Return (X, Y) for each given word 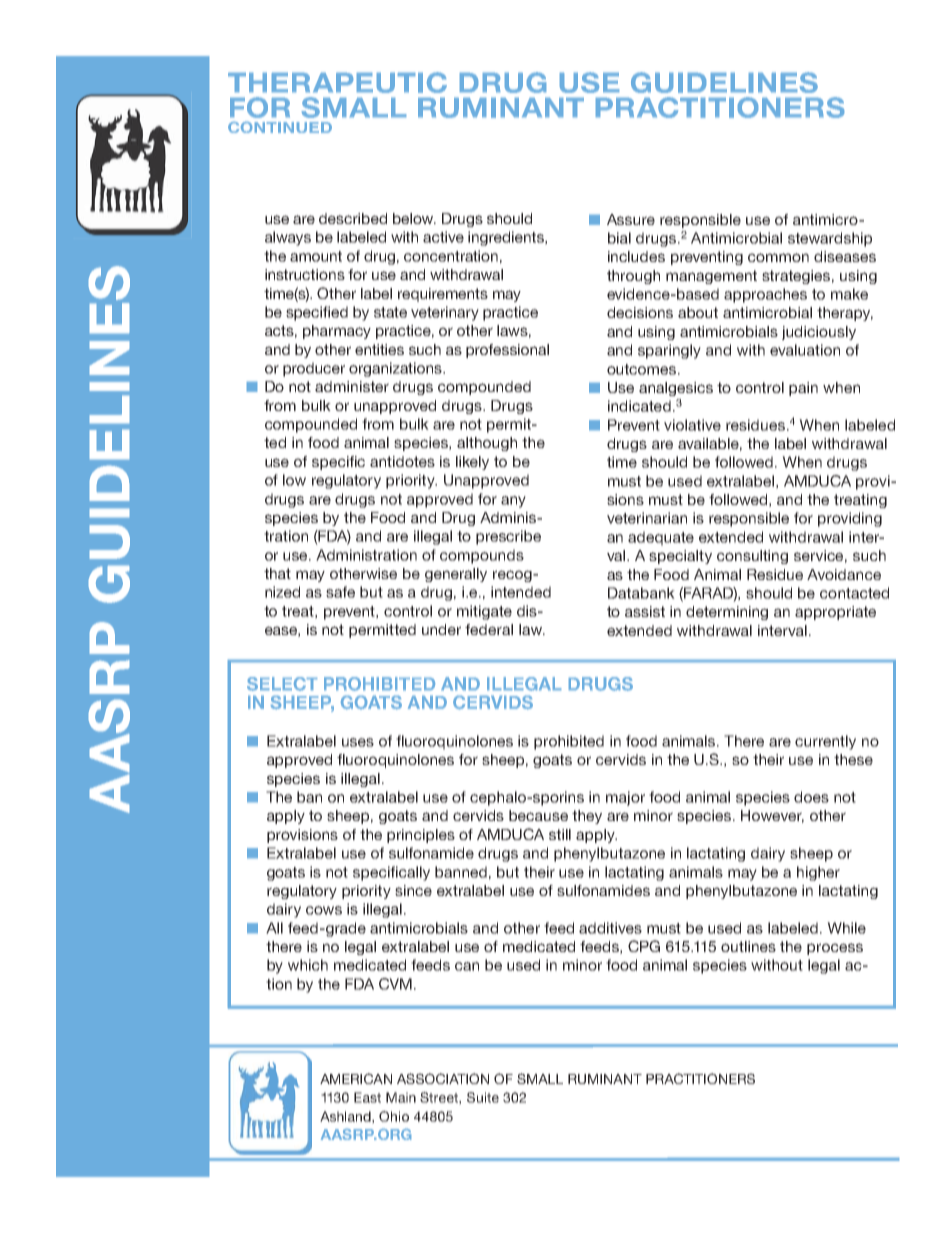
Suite (483, 1097)
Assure (631, 219)
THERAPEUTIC (337, 82)
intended (521, 592)
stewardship (830, 239)
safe (340, 592)
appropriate (835, 613)
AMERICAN (356, 1078)
